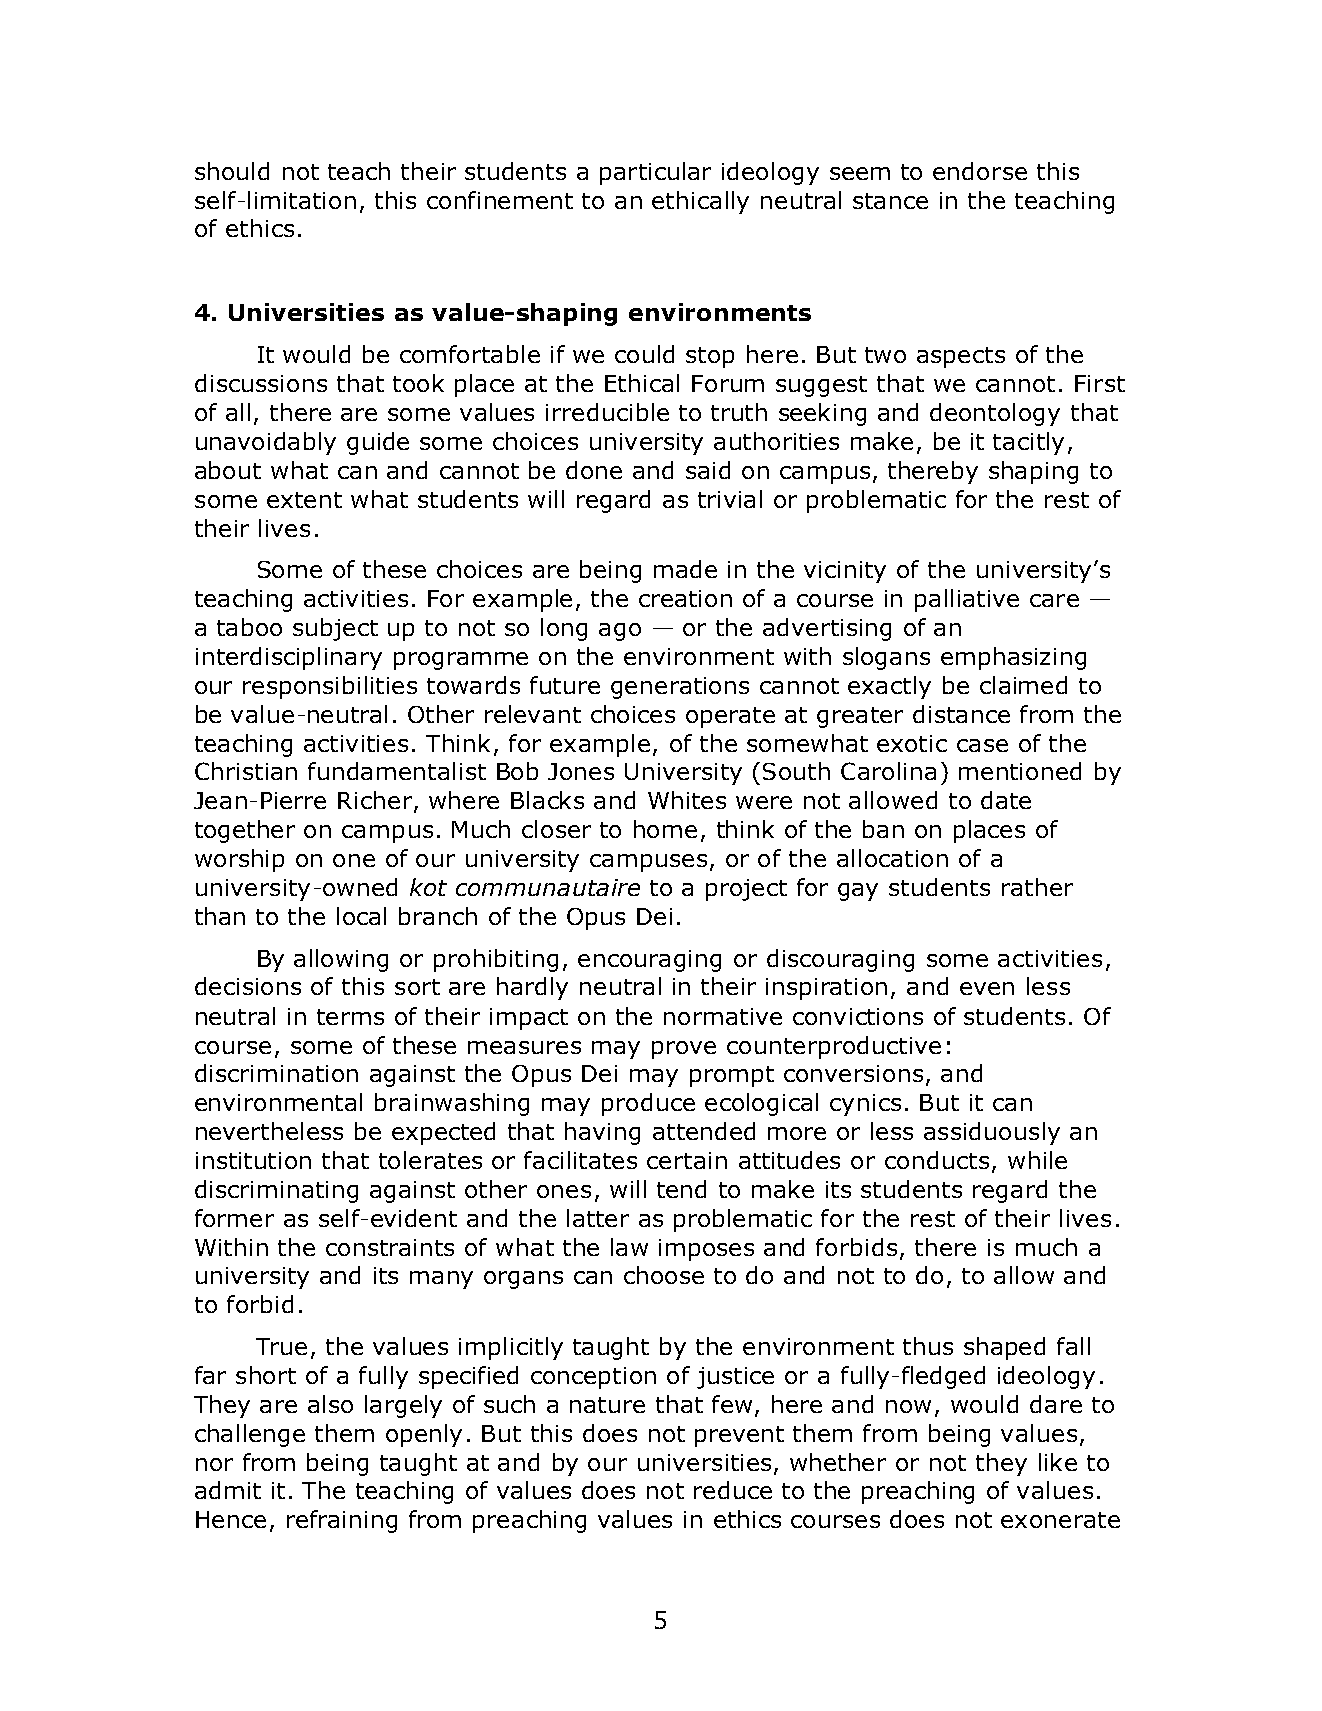 Image resolution: width=1322 pixels, height=1711 pixels. I want to click on case, so click(982, 745).
